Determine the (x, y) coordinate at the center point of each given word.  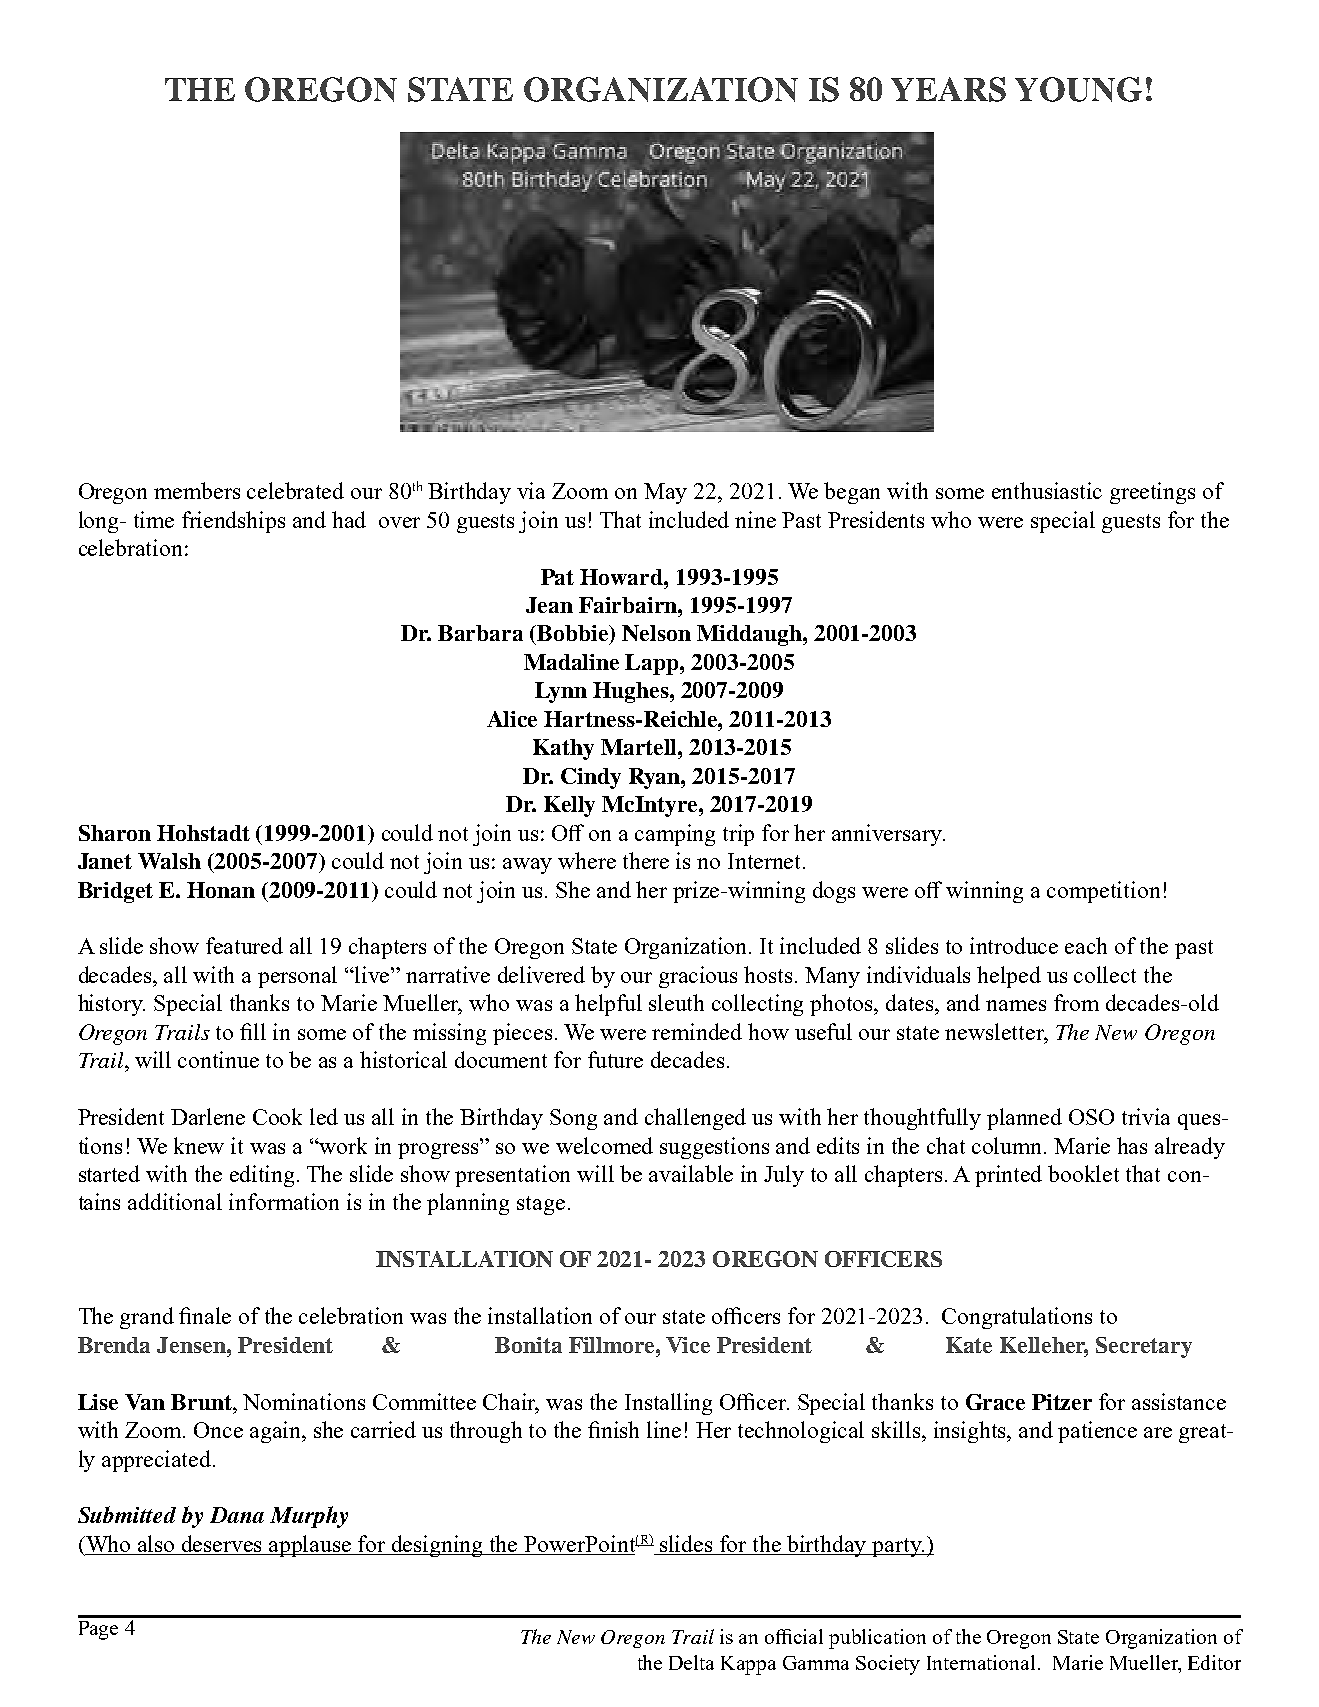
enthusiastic (1047, 490)
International (981, 1662)
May (665, 493)
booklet (1083, 1173)
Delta (691, 1662)
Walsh (169, 861)
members (197, 490)
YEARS (948, 89)
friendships (233, 522)
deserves (222, 1545)
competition (1103, 892)
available (691, 1173)
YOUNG (1078, 89)
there (646, 860)
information (284, 1201)
